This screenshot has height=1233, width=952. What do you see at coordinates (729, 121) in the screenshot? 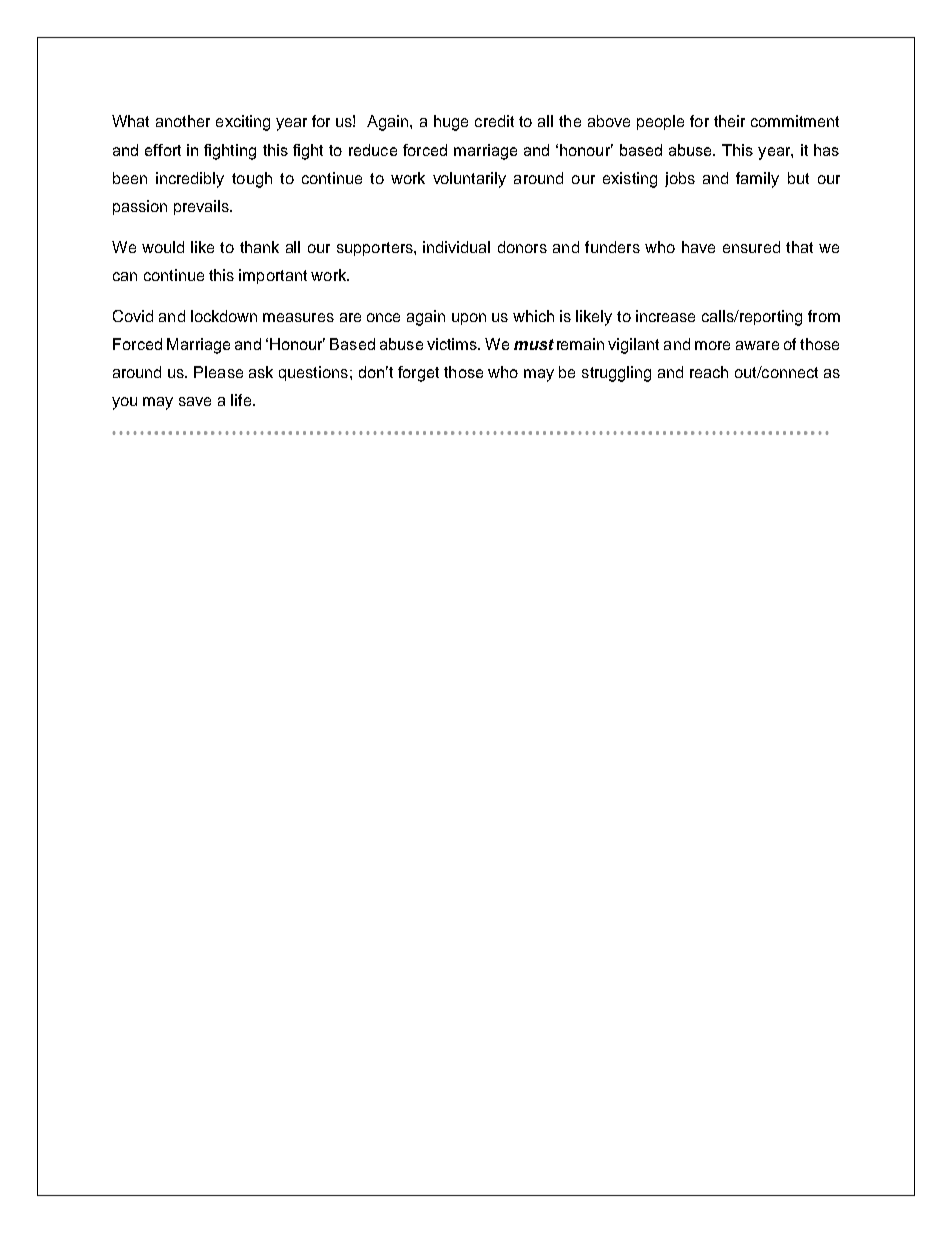
I see `their` at bounding box center [729, 121].
